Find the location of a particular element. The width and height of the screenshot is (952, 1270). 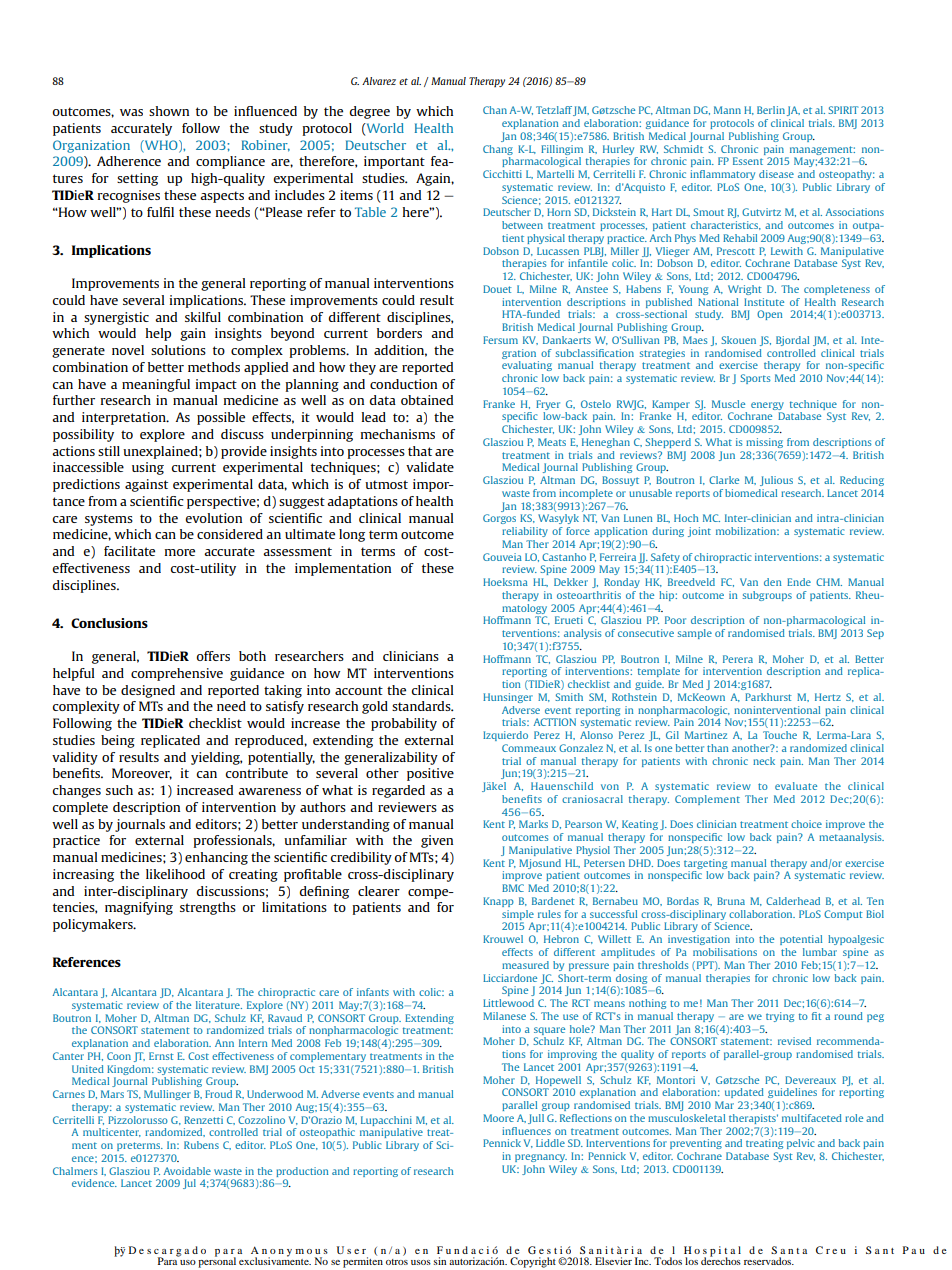

degree is located at coordinates (369, 112).
